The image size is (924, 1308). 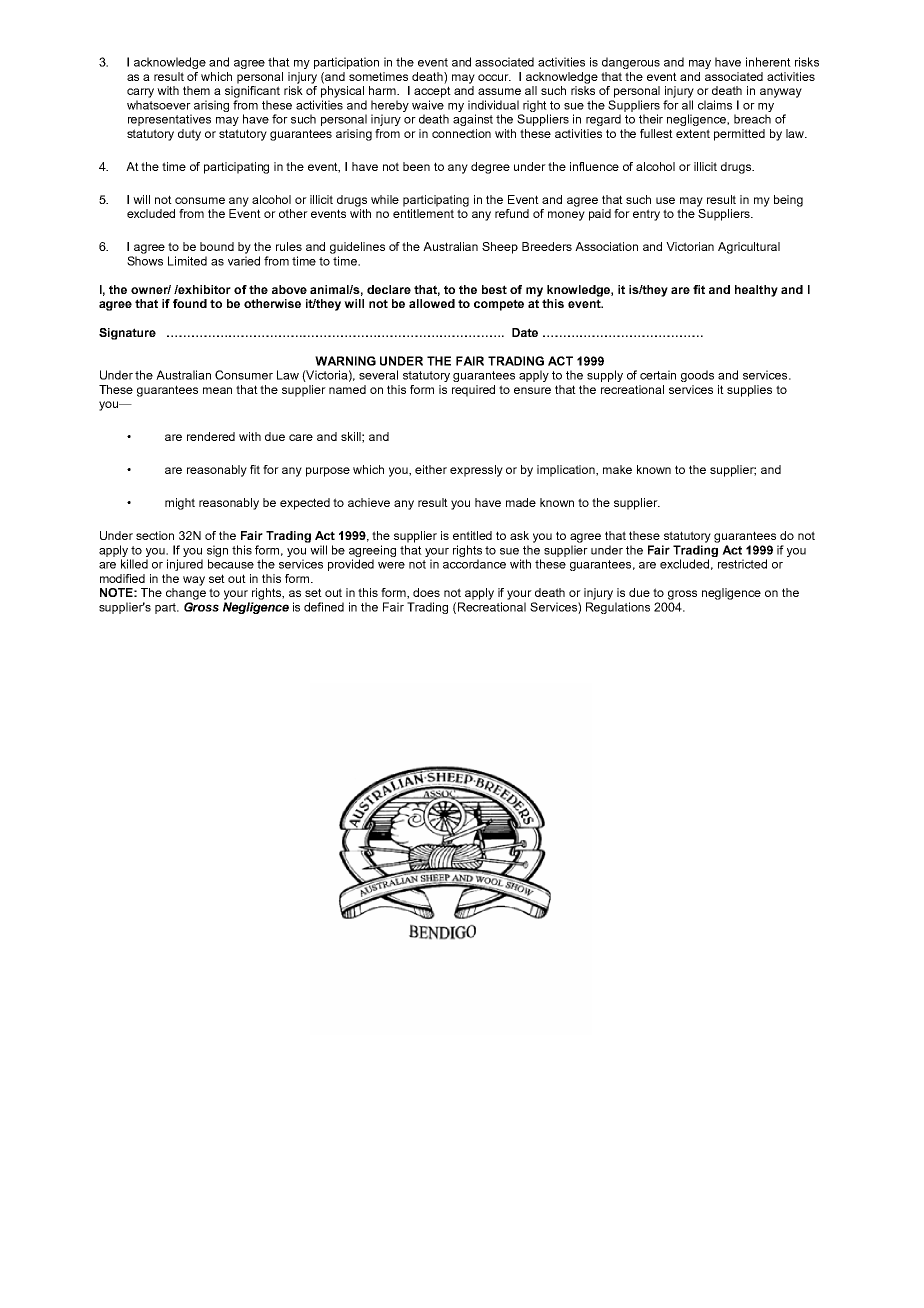 What do you see at coordinates (494, 77) in the screenshot?
I see `occur` at bounding box center [494, 77].
